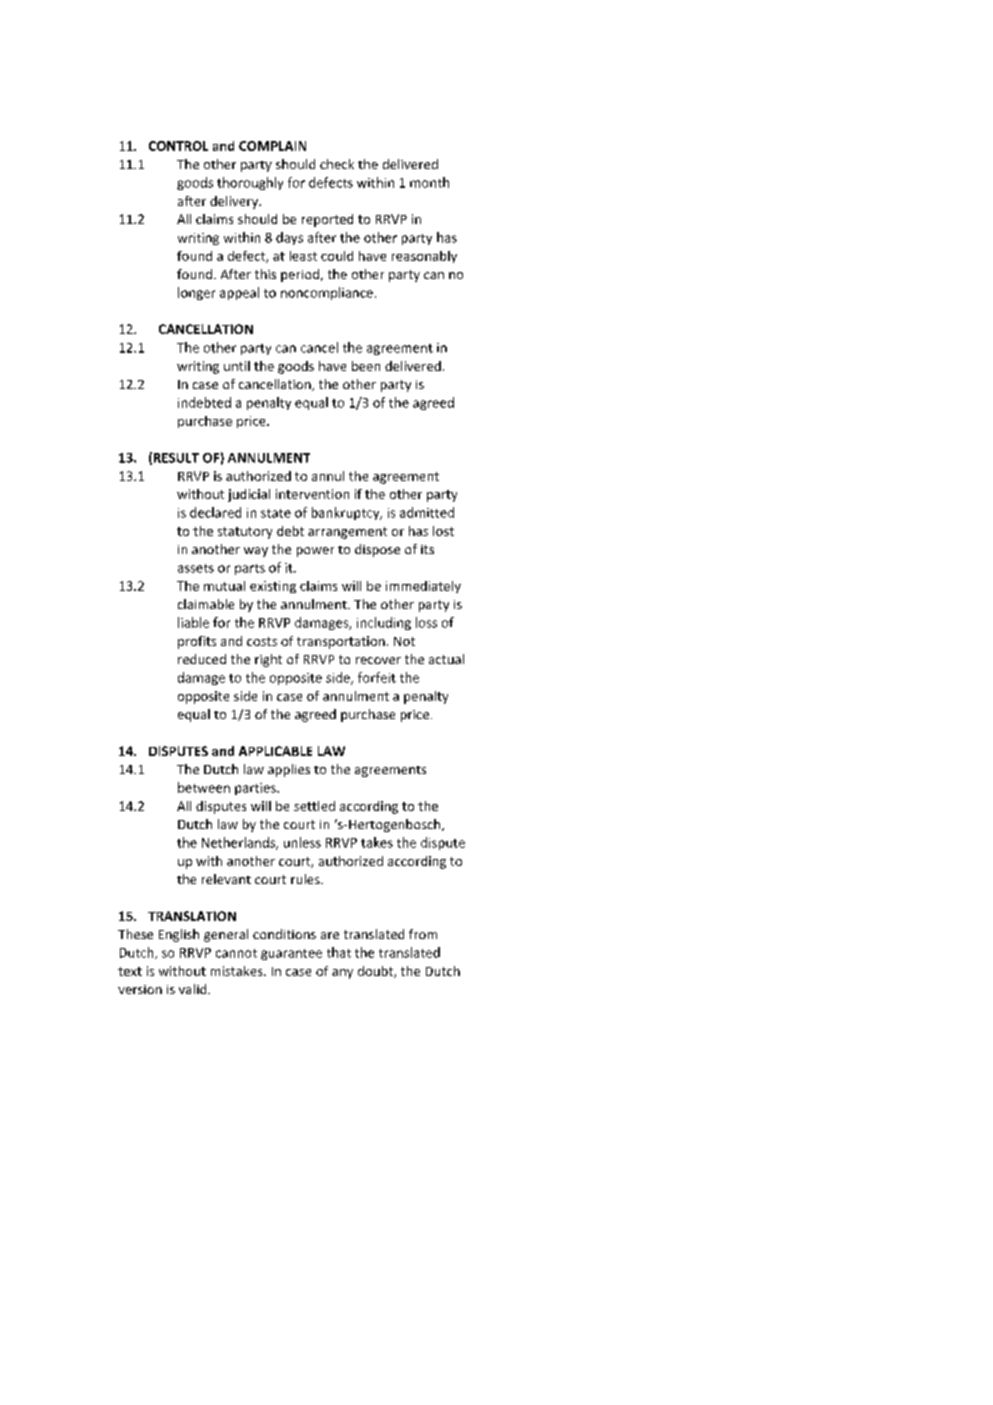  What do you see at coordinates (272, 146) in the document?
I see `COMPLAIN` at bounding box center [272, 146].
